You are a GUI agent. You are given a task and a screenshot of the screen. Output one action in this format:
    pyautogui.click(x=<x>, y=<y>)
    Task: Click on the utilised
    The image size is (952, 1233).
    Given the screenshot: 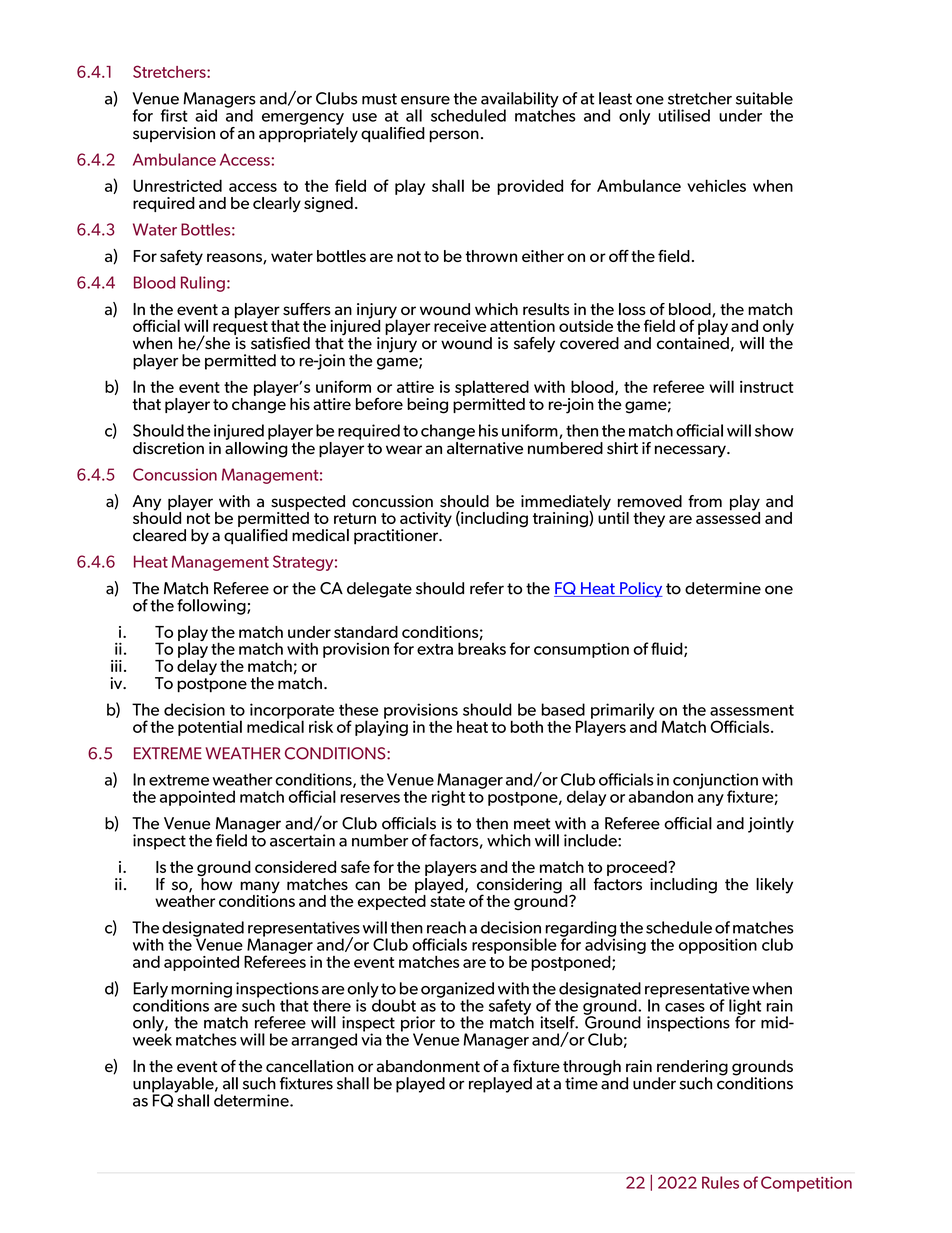 What is the action you would take?
    pyautogui.click(x=684, y=115)
